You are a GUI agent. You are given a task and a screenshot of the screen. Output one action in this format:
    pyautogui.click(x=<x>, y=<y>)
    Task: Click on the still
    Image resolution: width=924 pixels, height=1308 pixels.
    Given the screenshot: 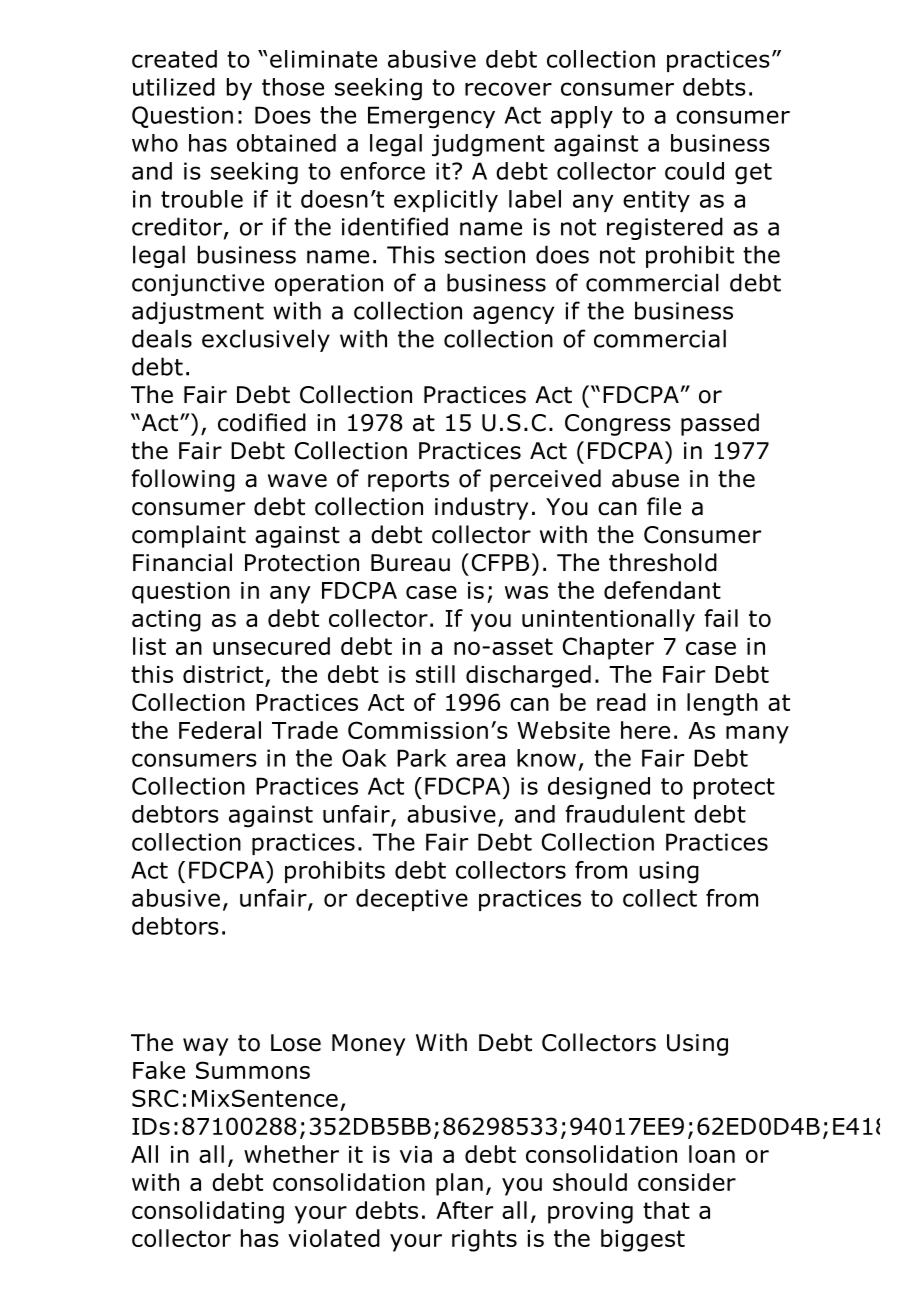 What is the action you would take?
    pyautogui.click(x=435, y=674)
